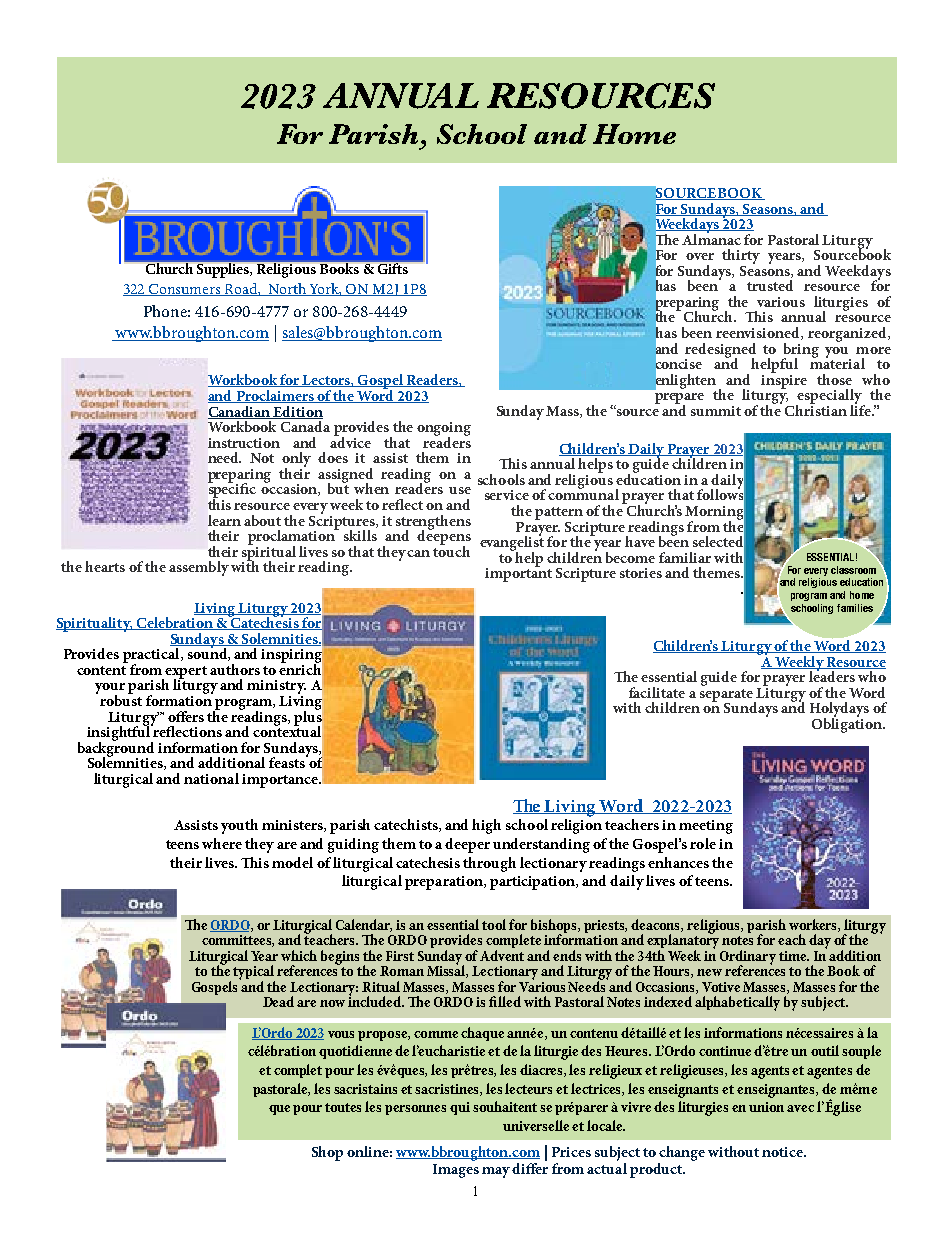 The width and height of the document is (952, 1233). Describe the element at coordinates (770, 285) in the document. I see `trusted` at that location.
